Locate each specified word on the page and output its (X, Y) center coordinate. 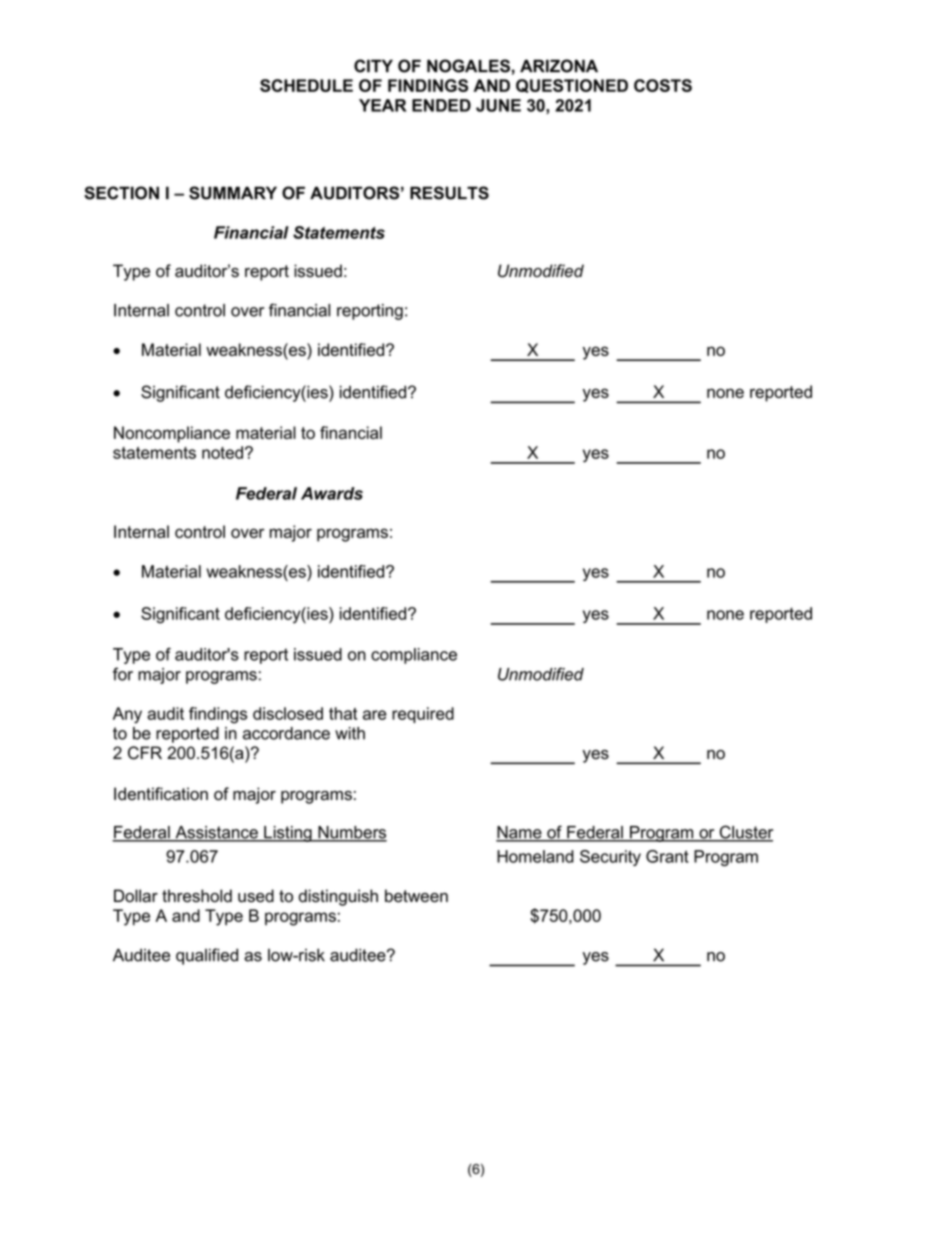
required (423, 715)
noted (222, 452)
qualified (207, 956)
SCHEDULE (306, 85)
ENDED (441, 105)
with (350, 733)
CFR (145, 753)
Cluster (745, 833)
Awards (332, 493)
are (375, 715)
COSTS (663, 85)
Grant (667, 856)
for (123, 674)
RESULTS (449, 193)
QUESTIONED (572, 86)
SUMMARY (233, 193)
